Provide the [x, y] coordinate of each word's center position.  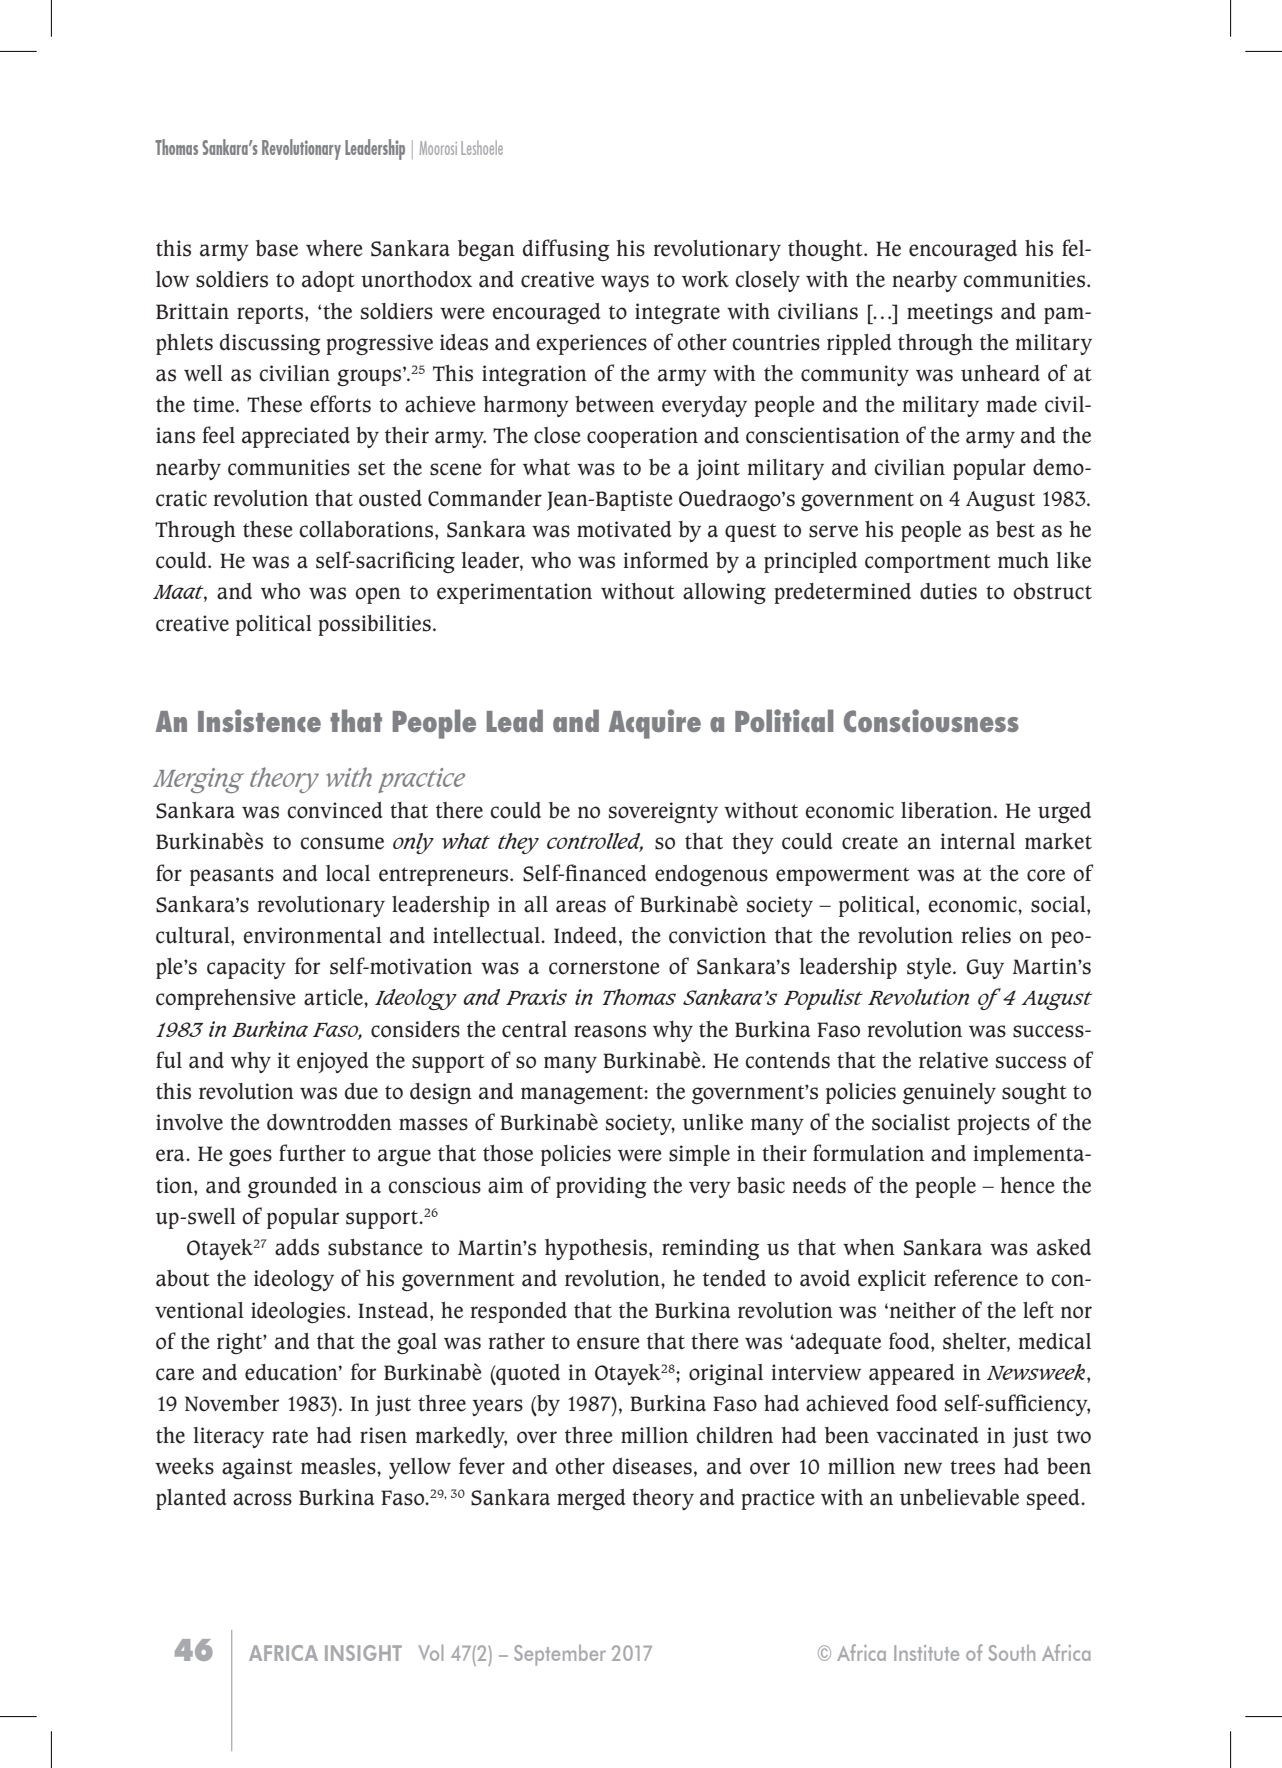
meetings [950, 313]
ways [625, 283]
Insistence [259, 720]
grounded [292, 1187]
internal [978, 841]
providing [601, 1187]
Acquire [655, 724]
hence [1027, 1185]
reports [271, 314]
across [262, 1499]
